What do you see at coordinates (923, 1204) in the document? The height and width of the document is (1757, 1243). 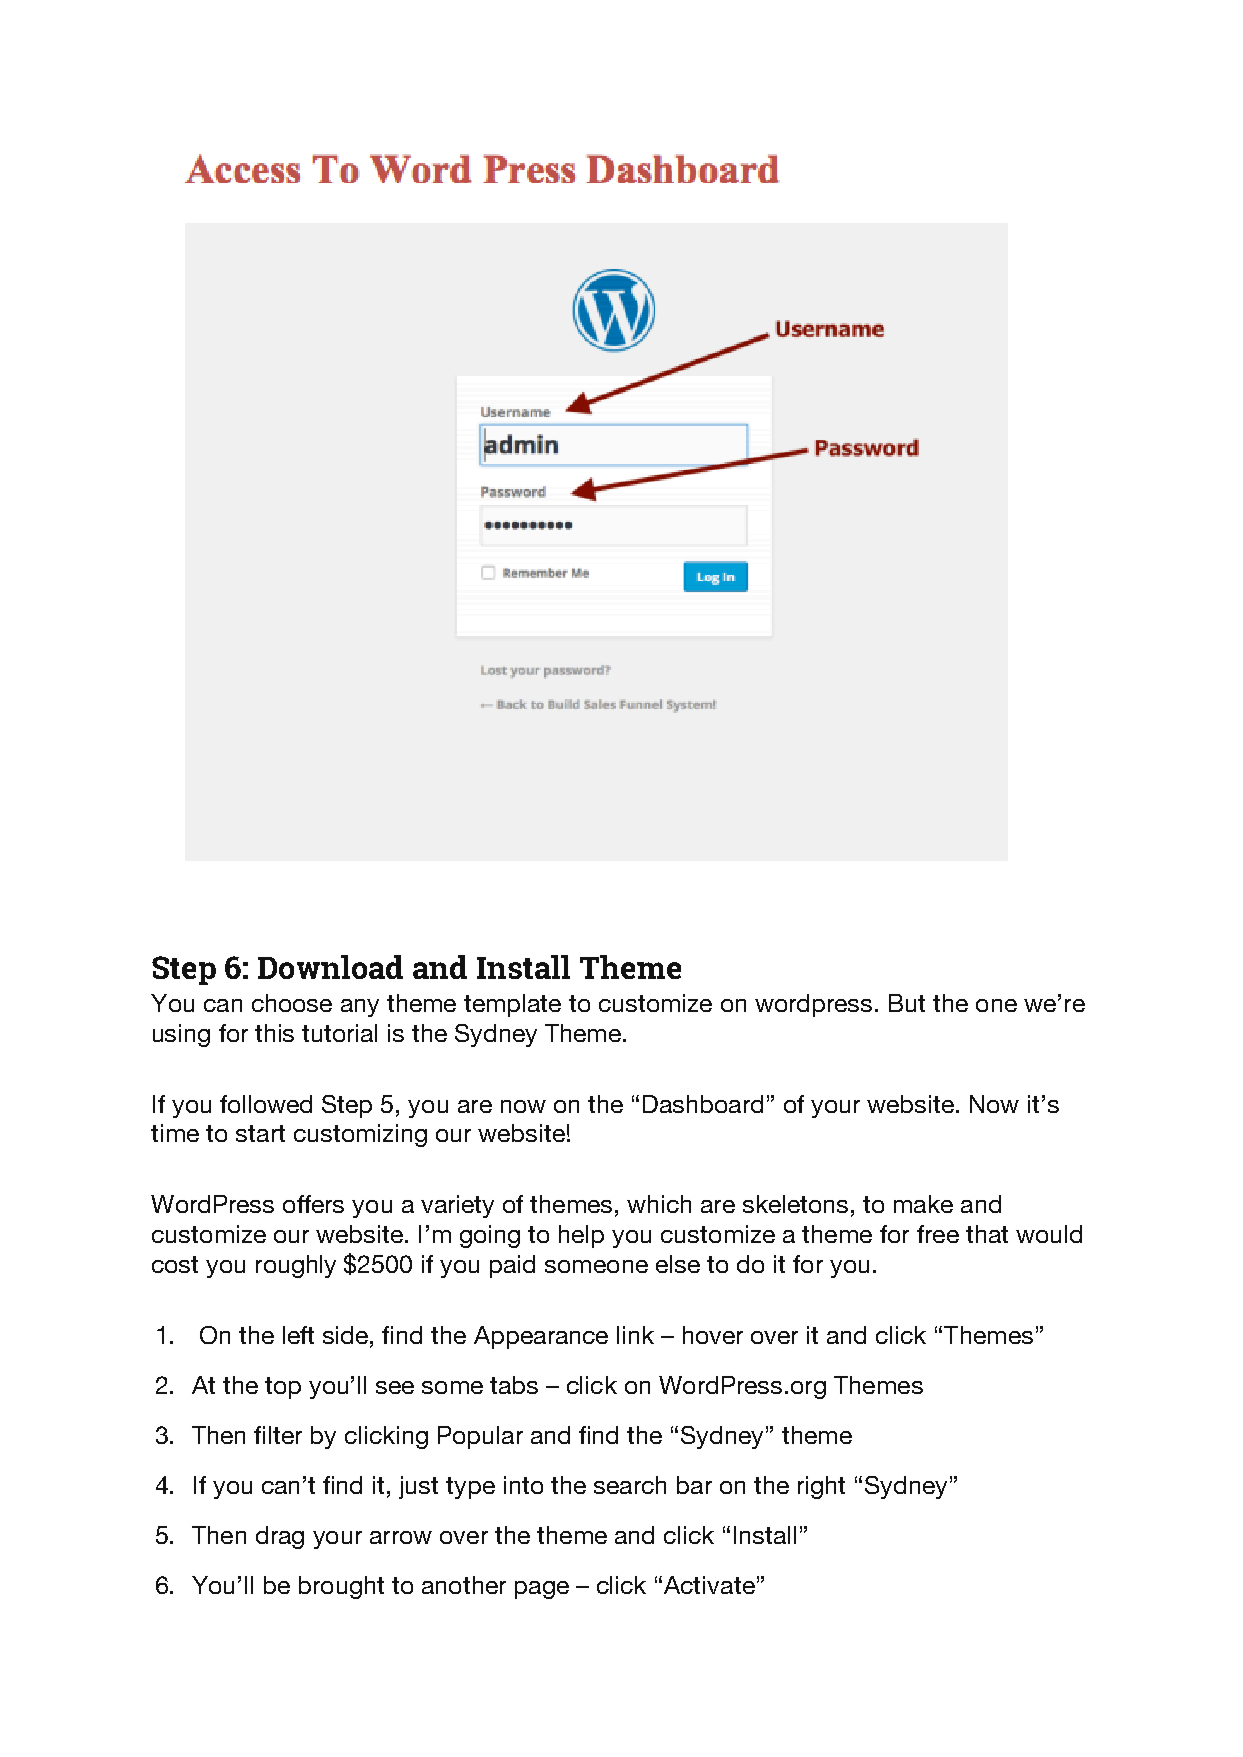 I see `make` at bounding box center [923, 1204].
